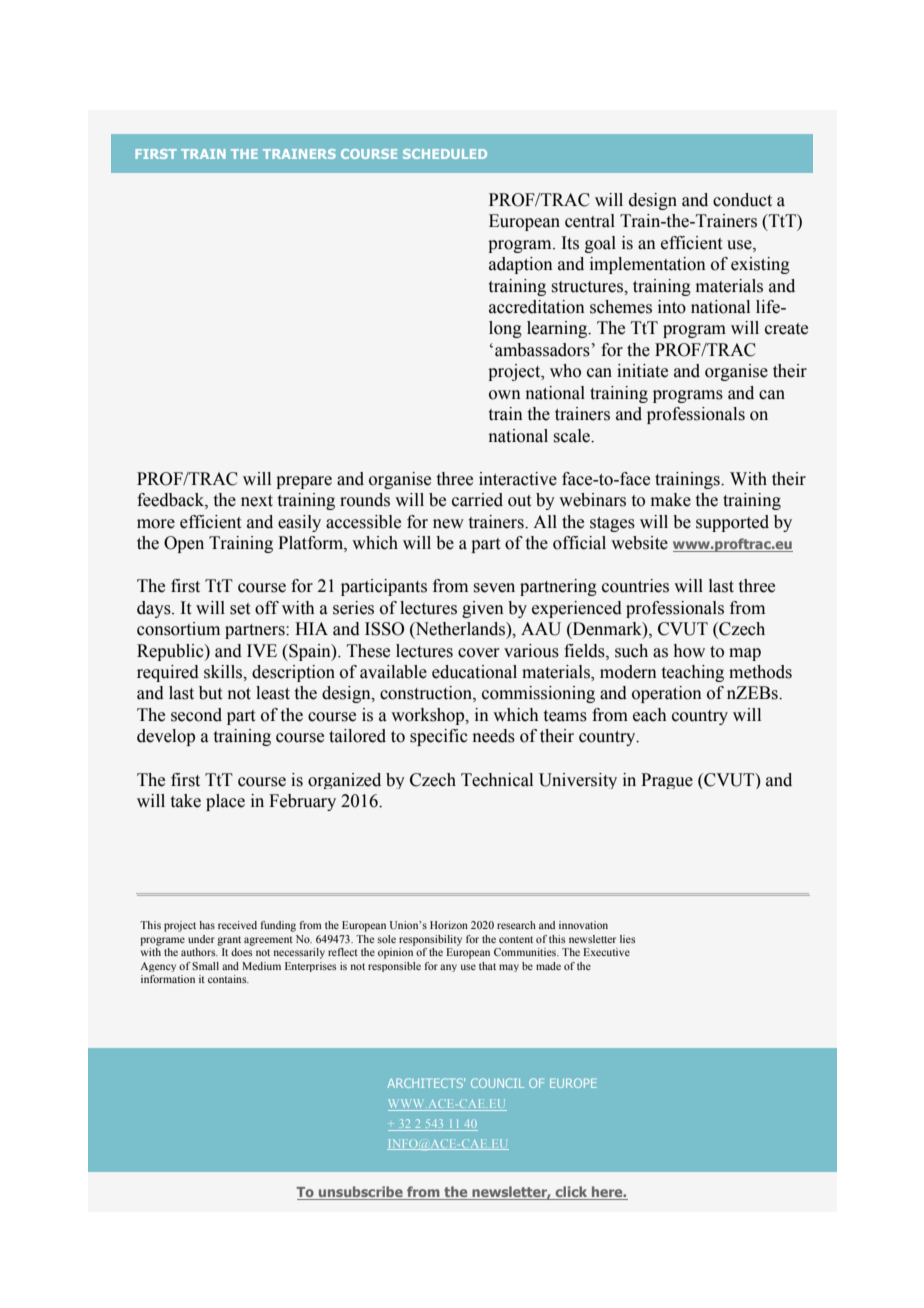 The image size is (924, 1308). What do you see at coordinates (521, 265) in the screenshot?
I see `adaption` at bounding box center [521, 265].
